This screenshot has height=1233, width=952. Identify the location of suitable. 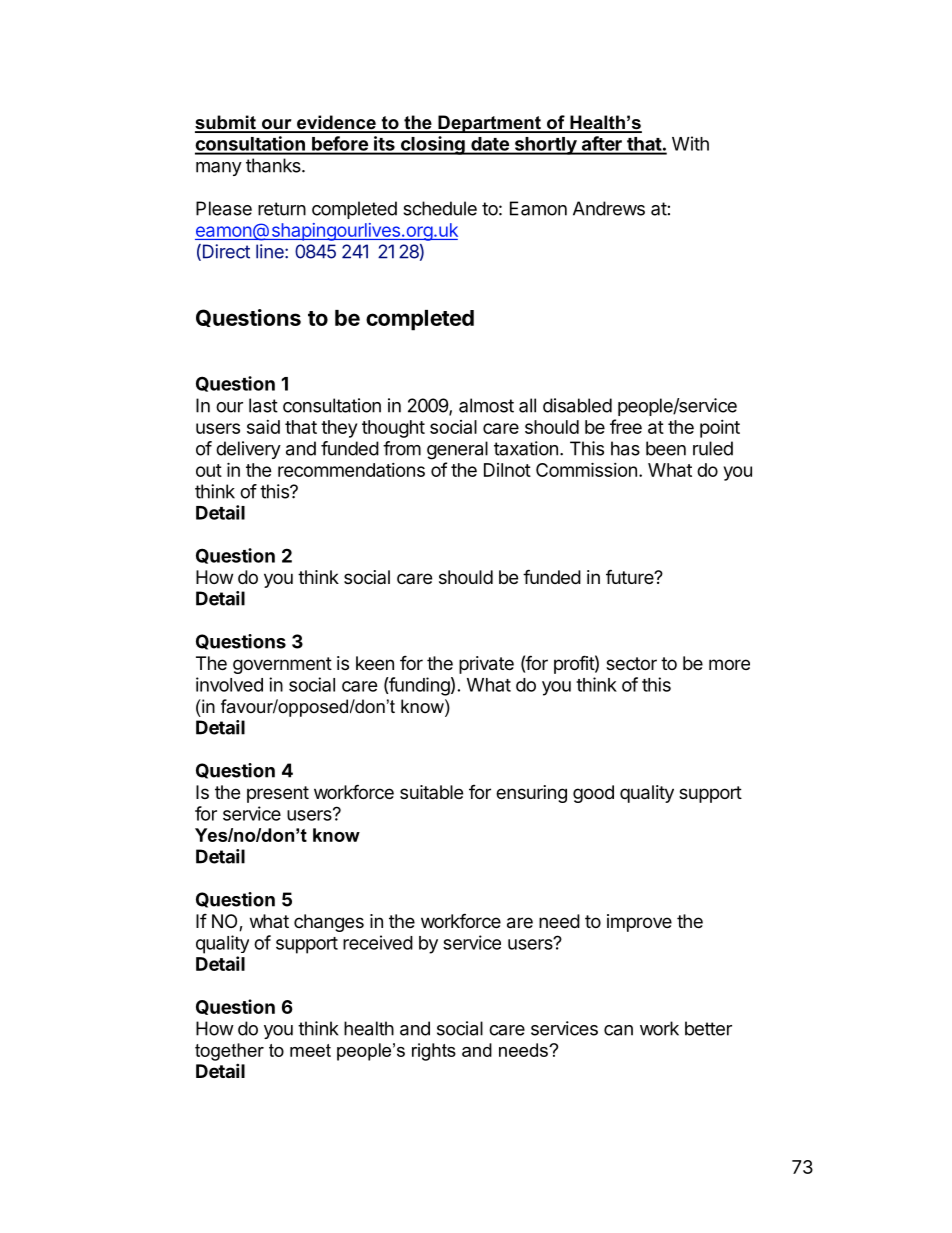
(431, 792).
